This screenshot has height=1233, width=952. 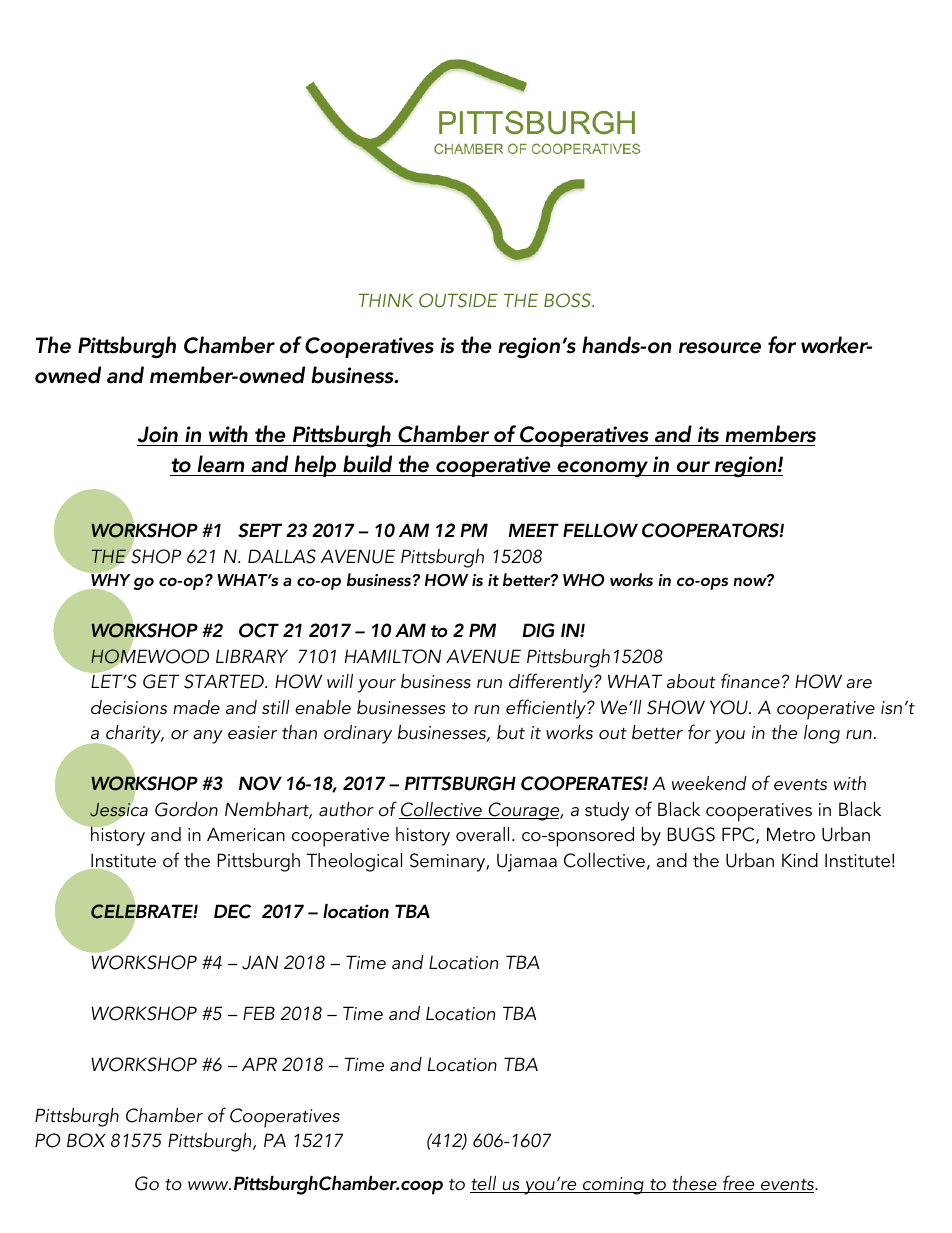 What do you see at coordinates (482, 834) in the screenshot?
I see `overall` at bounding box center [482, 834].
